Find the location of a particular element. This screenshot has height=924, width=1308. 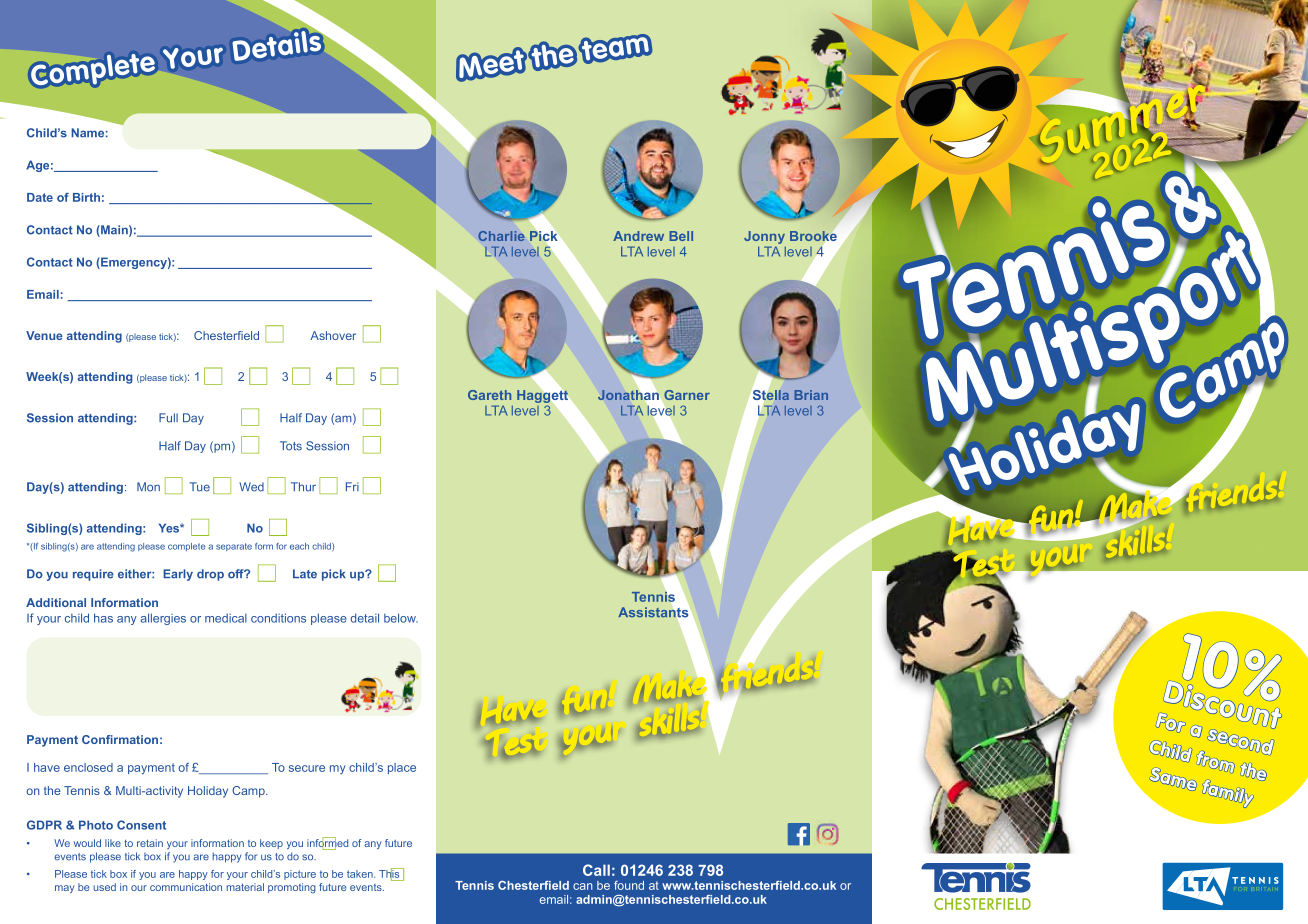

Gareth is located at coordinates (489, 395).
